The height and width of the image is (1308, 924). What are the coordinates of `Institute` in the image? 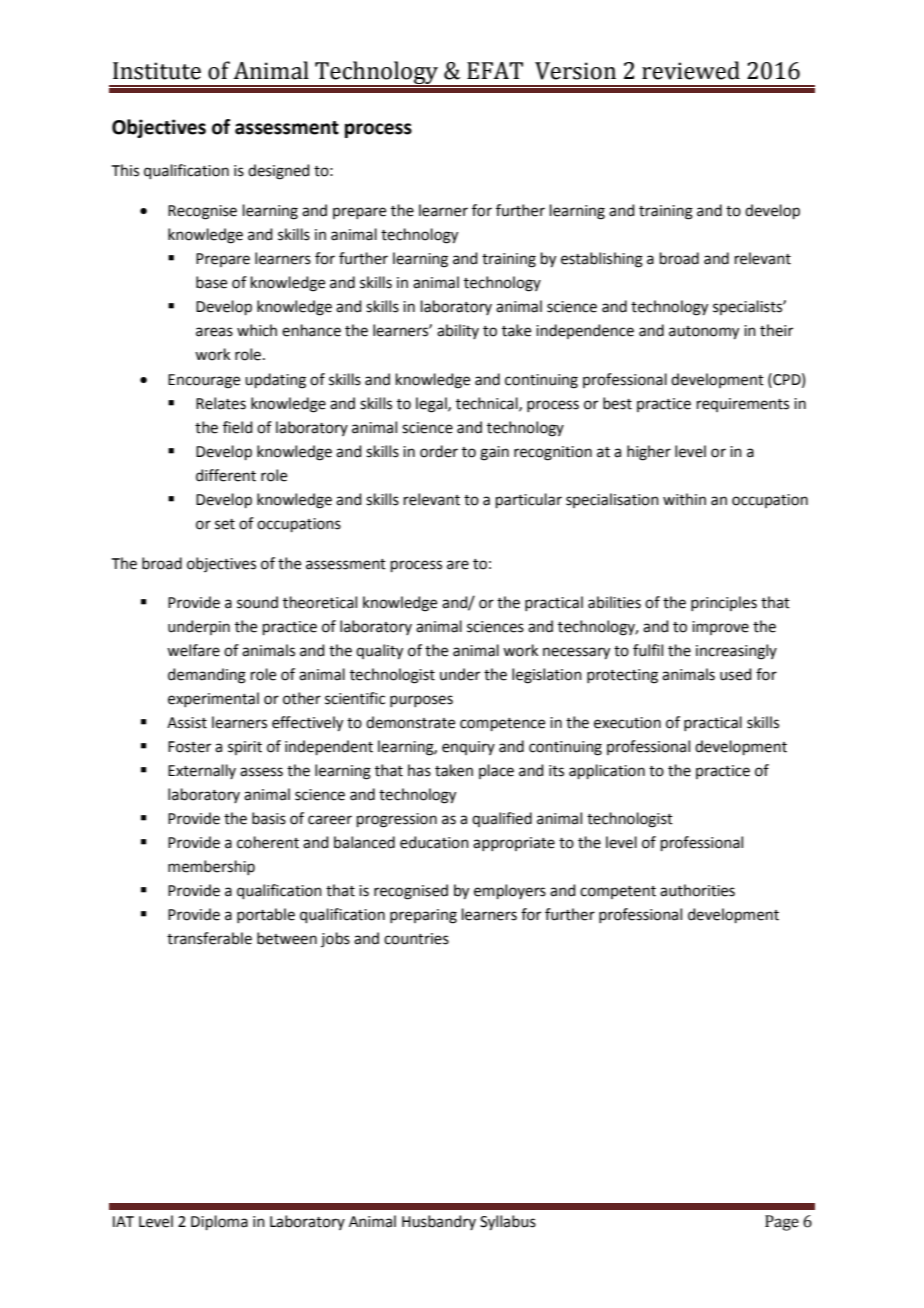 It's located at (157, 71).
